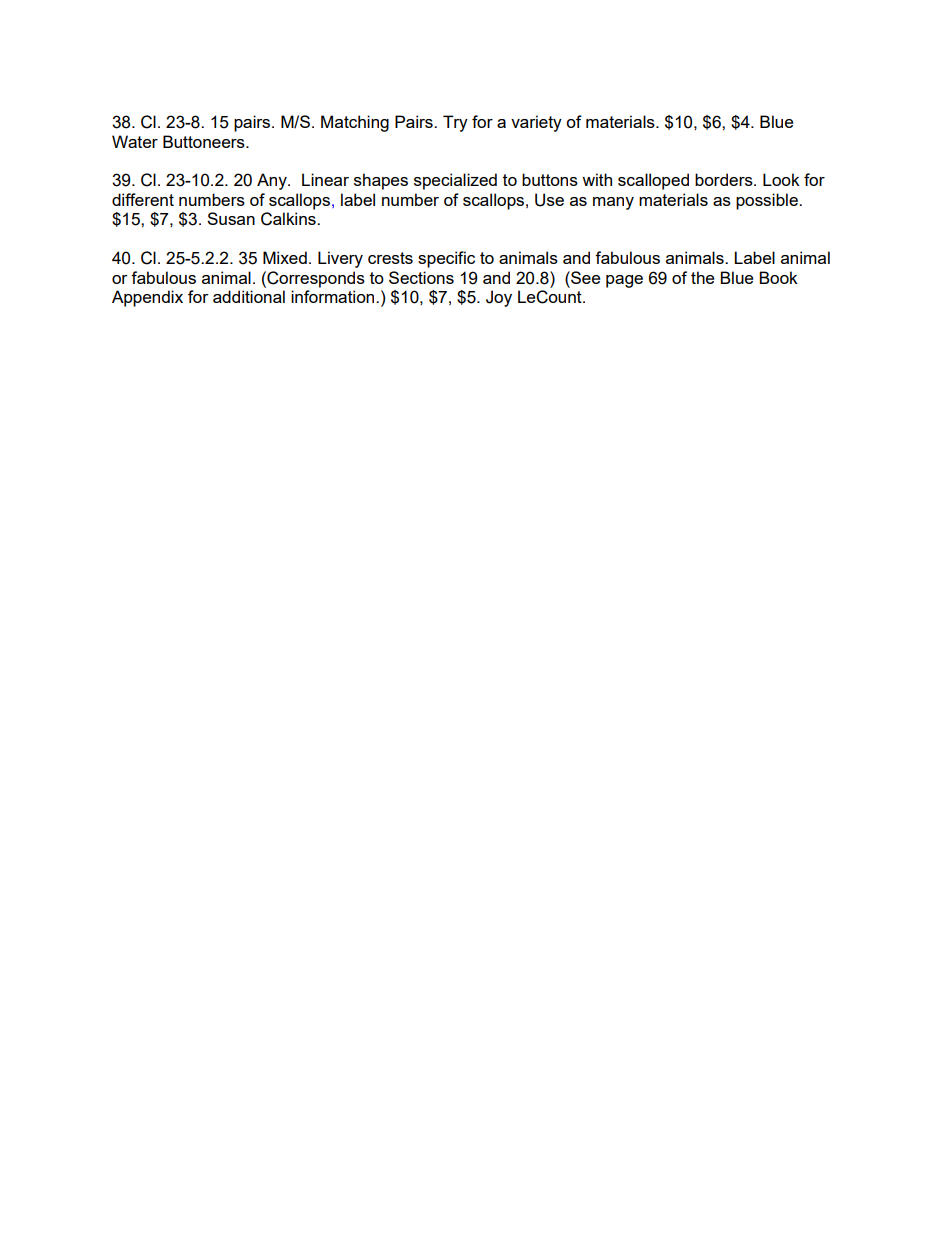  Describe the element at coordinates (536, 123) in the screenshot. I see `variety` at that location.
